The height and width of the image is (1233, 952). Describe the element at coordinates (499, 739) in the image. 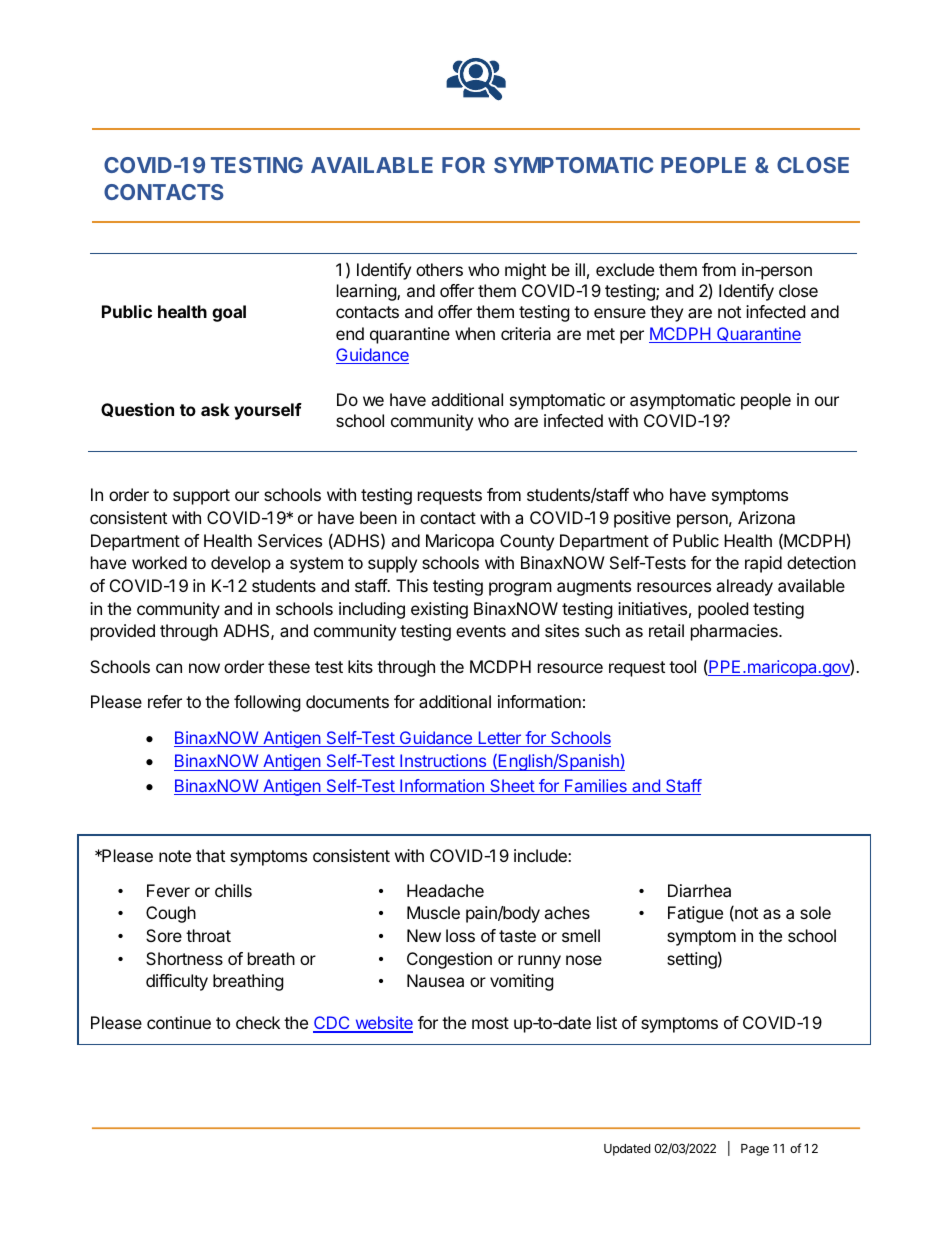

I see `Letter` at that location.
